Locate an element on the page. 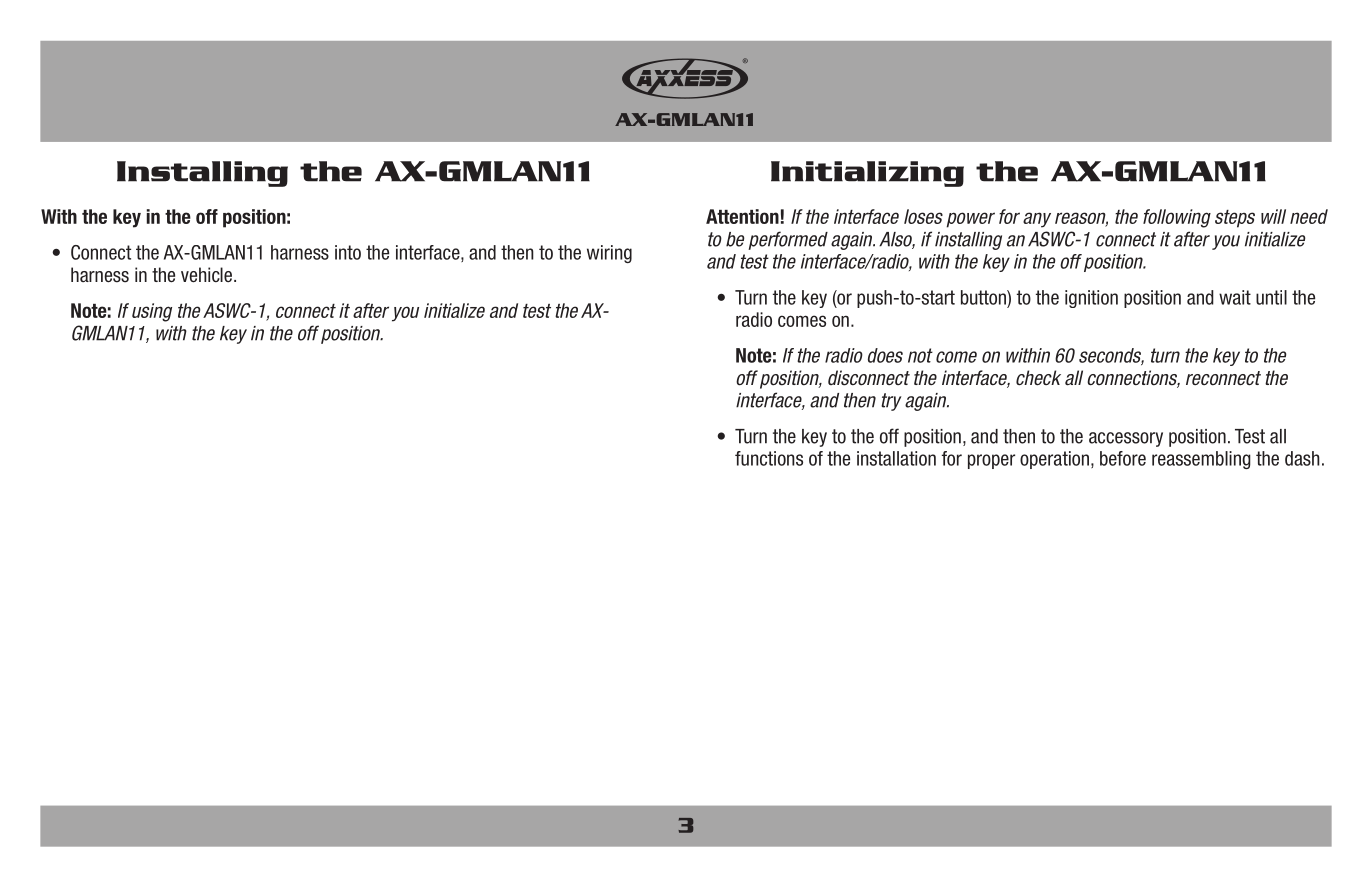 This image has height=887, width=1372. using is located at coordinates (152, 312).
